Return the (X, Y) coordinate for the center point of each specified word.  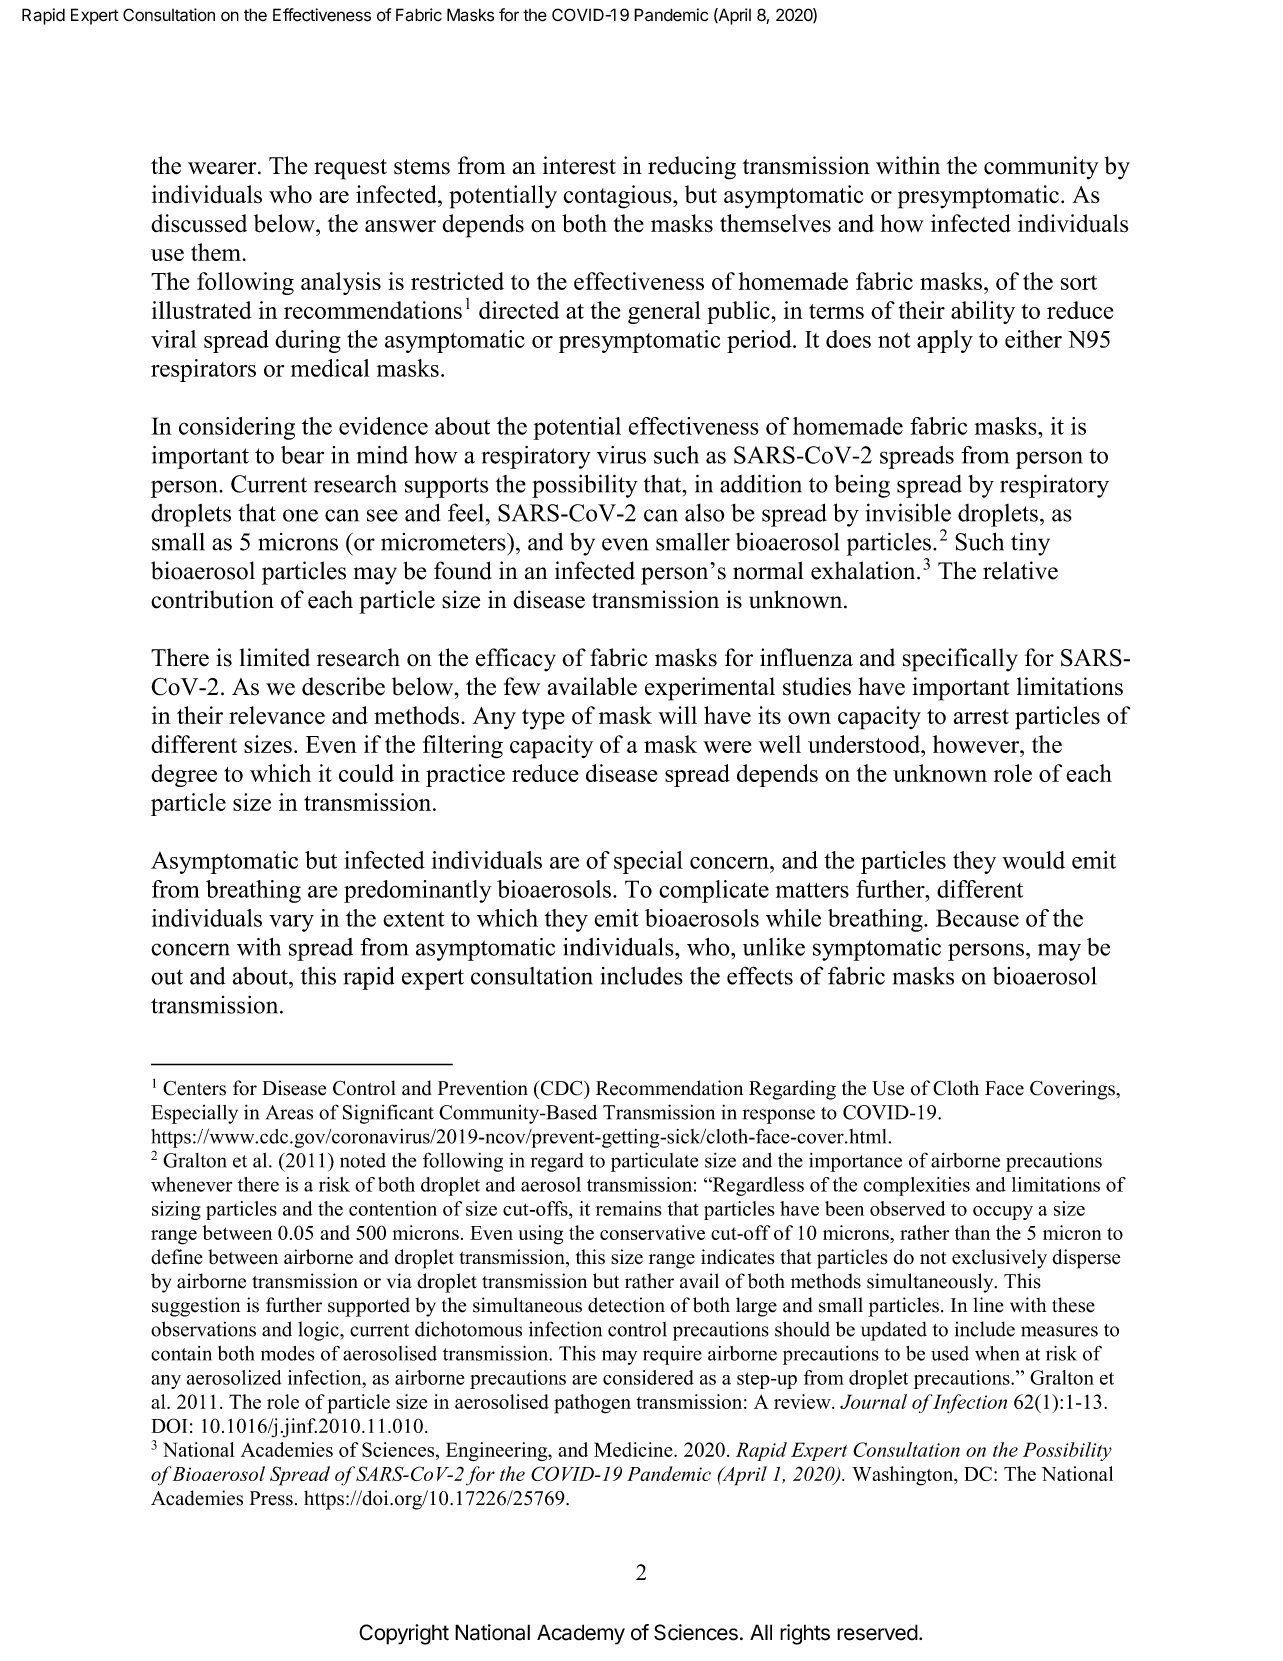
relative (1020, 570)
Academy (581, 1634)
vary (291, 923)
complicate (714, 891)
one (300, 515)
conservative (652, 1232)
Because (977, 918)
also (704, 513)
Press (271, 1498)
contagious (619, 197)
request (350, 169)
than (972, 1232)
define (177, 1257)
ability (983, 312)
